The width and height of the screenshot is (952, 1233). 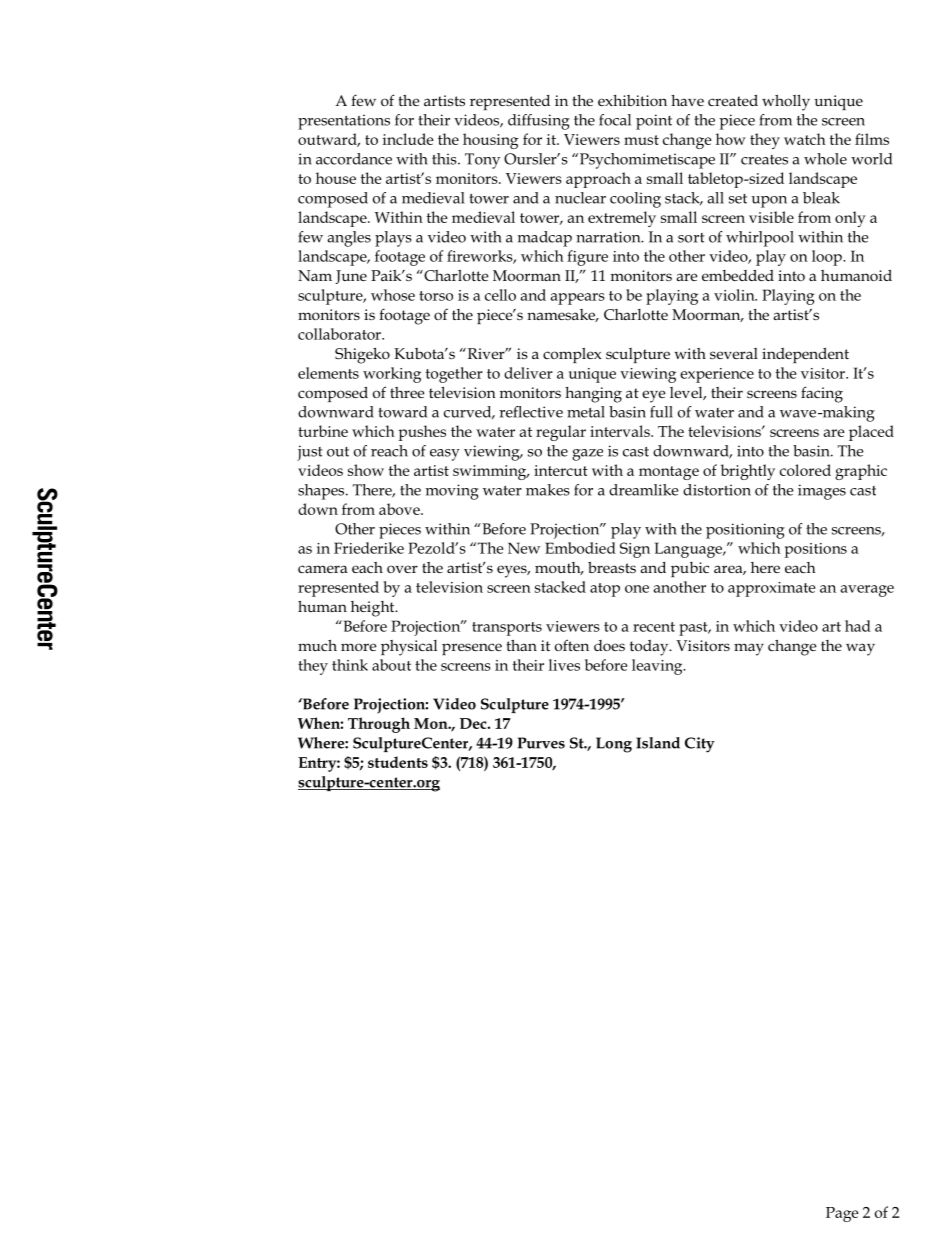 I want to click on students, so click(x=398, y=762).
